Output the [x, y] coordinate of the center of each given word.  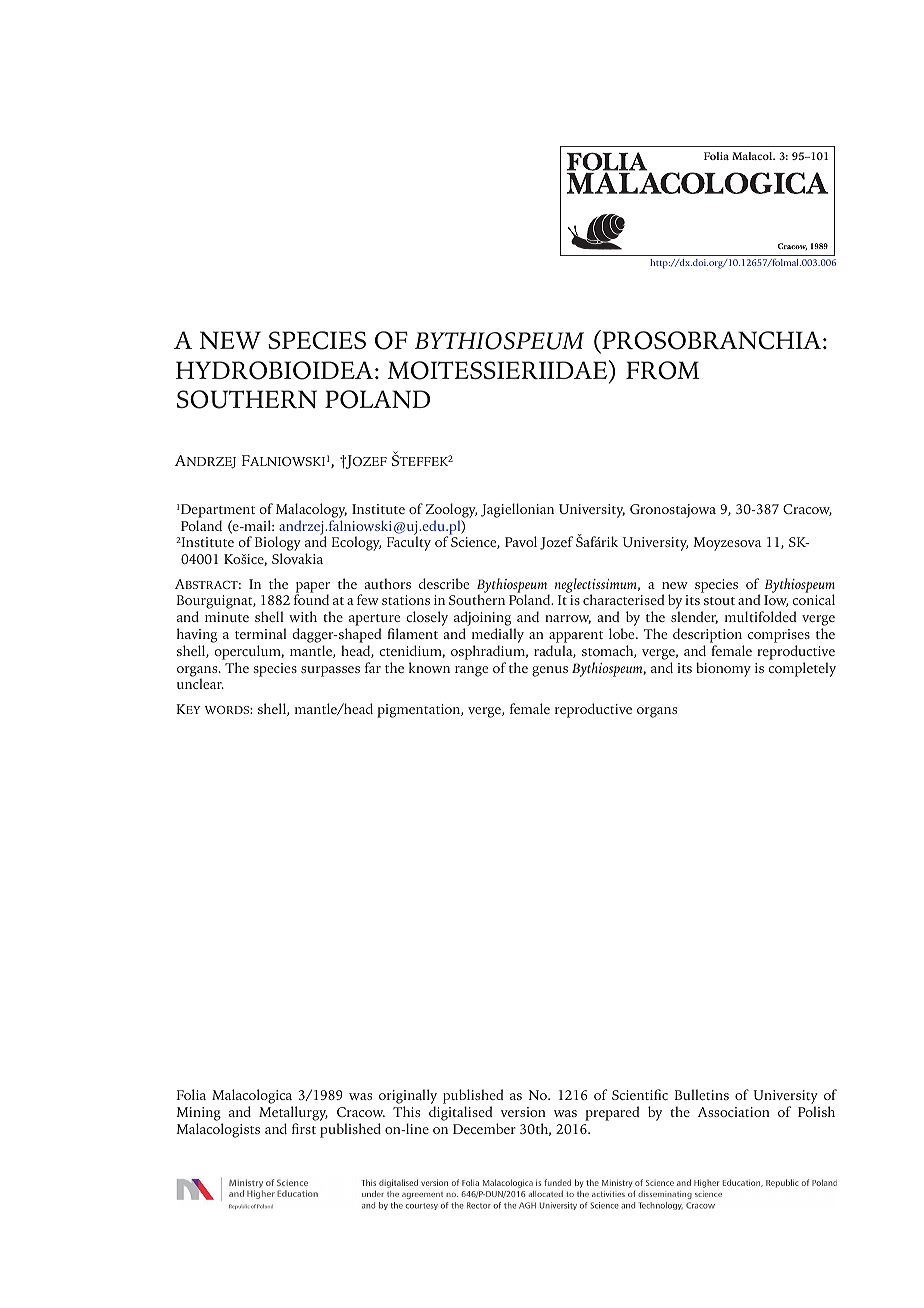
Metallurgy [293, 1113]
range [471, 671]
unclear [200, 683]
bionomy [723, 669]
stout [719, 601]
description [707, 635]
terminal [261, 633]
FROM [662, 370]
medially [498, 637]
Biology [278, 545]
